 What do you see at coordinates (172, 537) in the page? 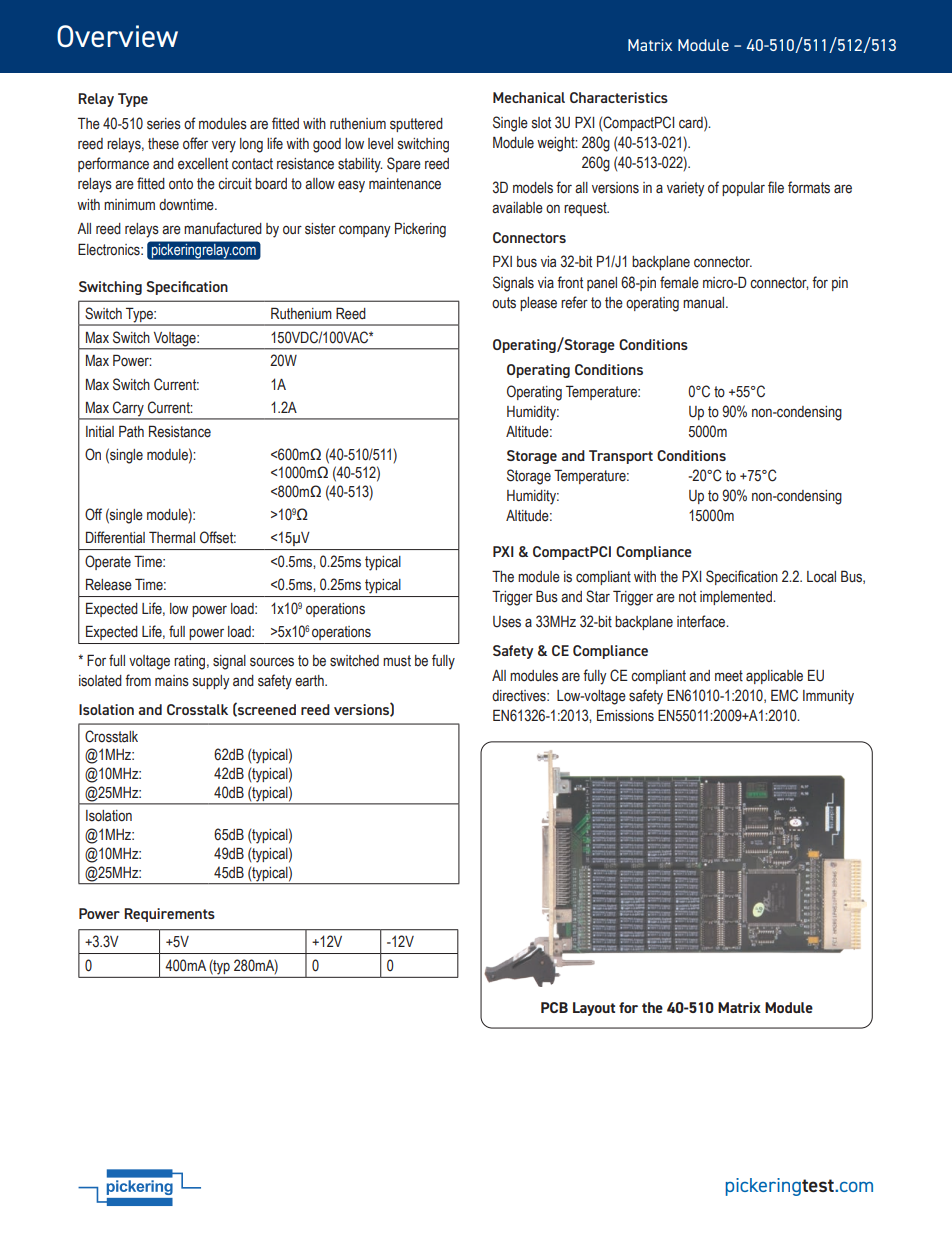
I see `Thermal` at bounding box center [172, 537].
